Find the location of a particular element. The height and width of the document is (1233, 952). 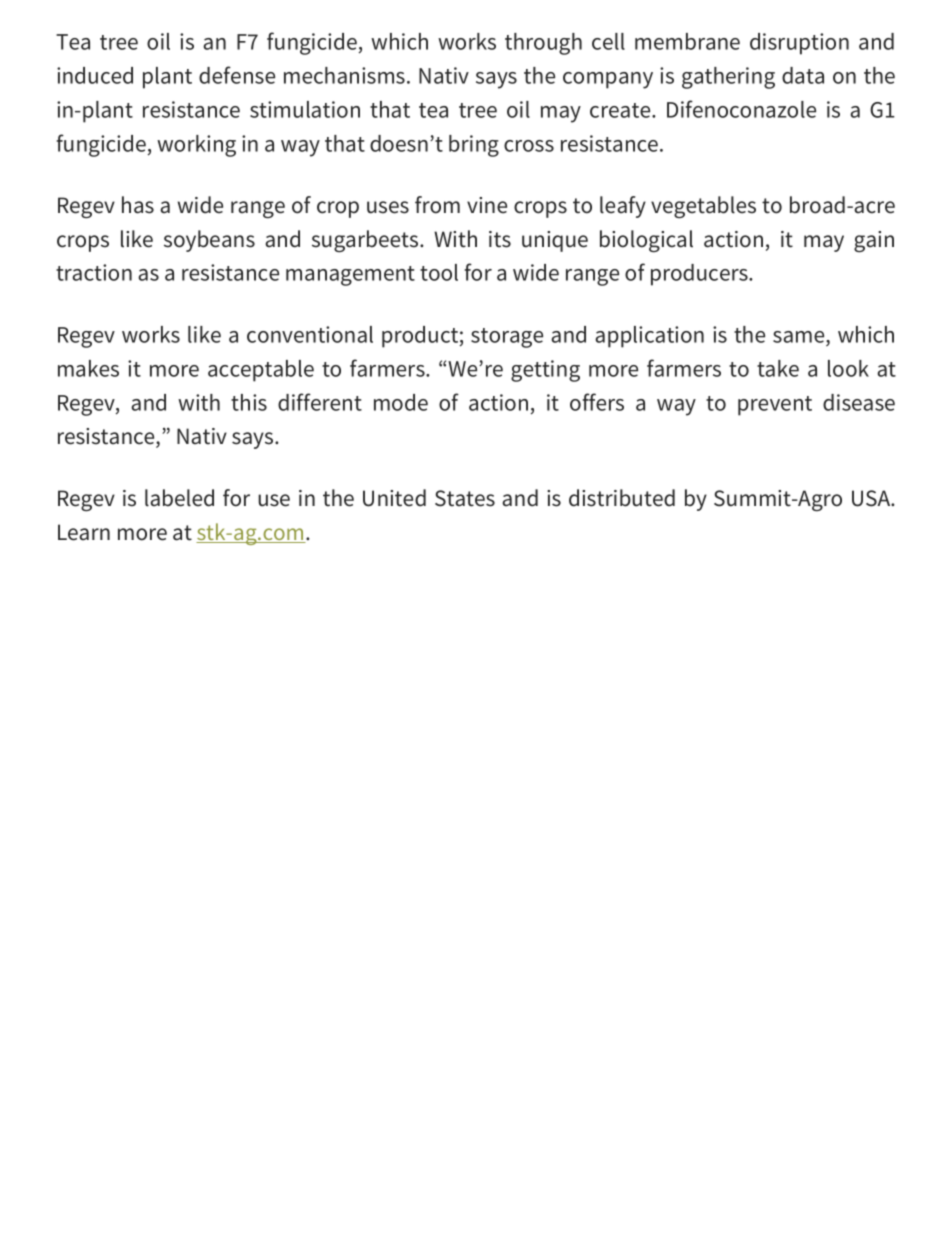

tool is located at coordinates (439, 272).
